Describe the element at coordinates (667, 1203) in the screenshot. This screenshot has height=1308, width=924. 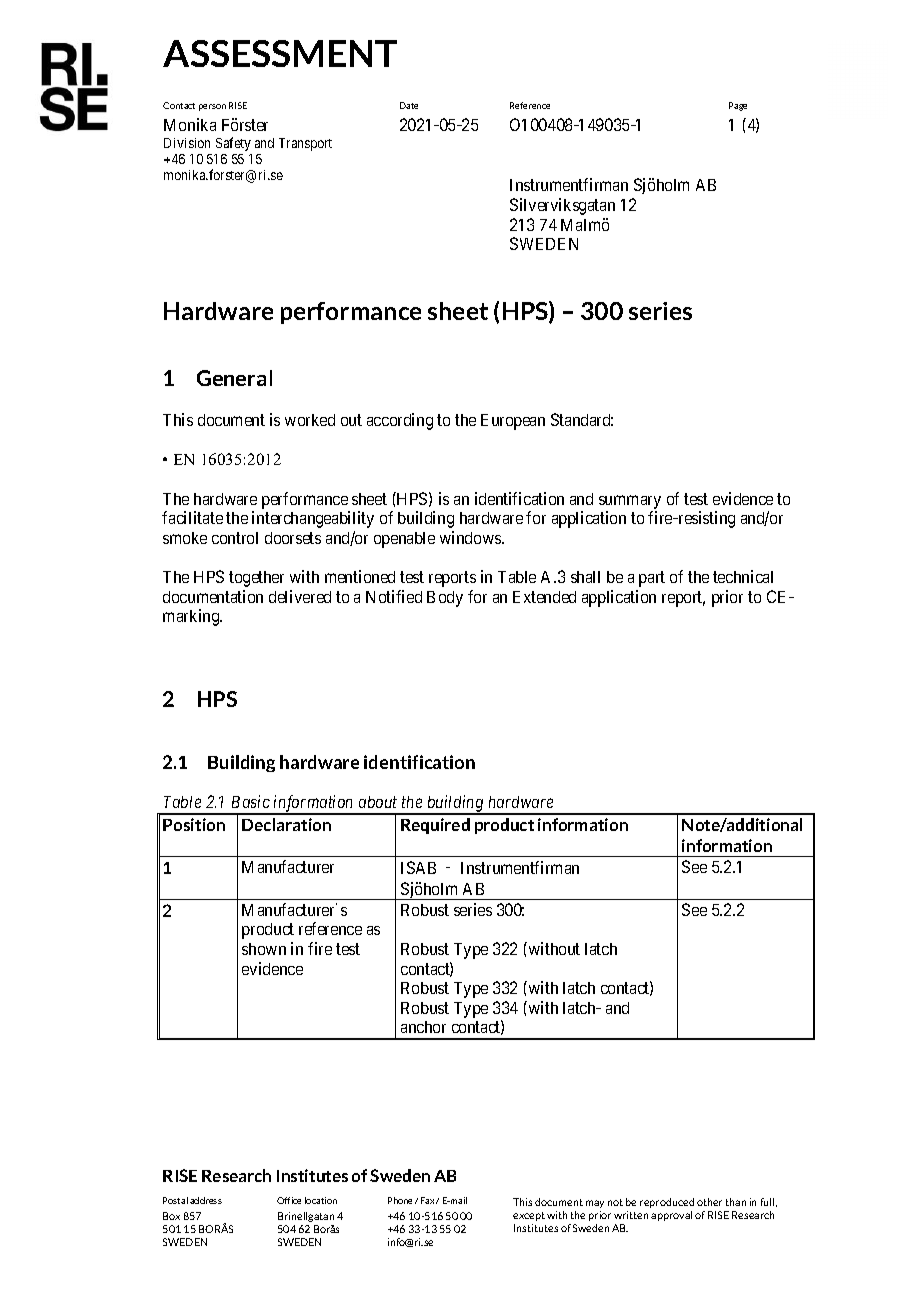
I see `reproduced` at that location.
